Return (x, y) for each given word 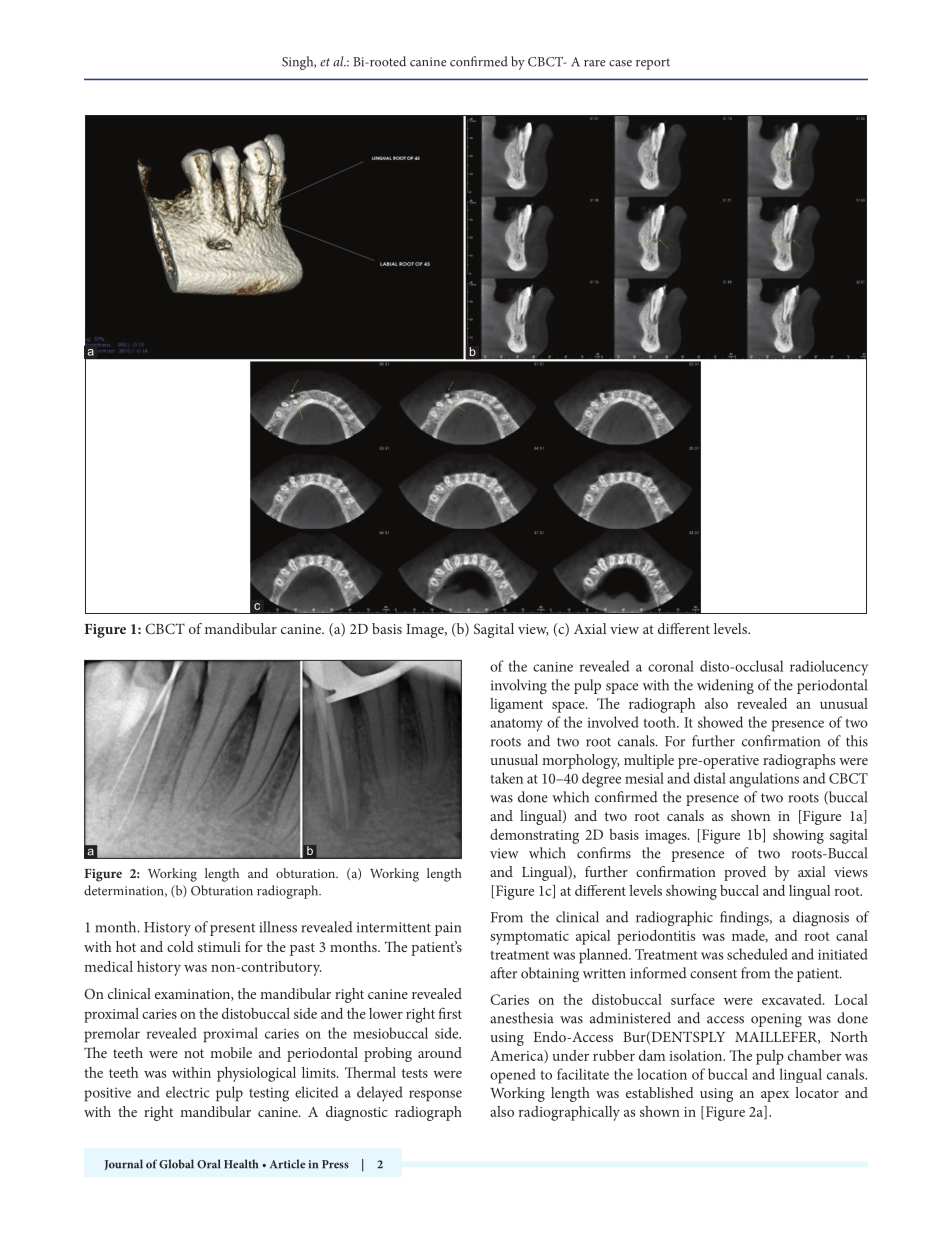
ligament (516, 705)
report (653, 64)
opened (513, 1076)
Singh (299, 63)
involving (519, 686)
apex (775, 1096)
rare (594, 63)
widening (725, 686)
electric (188, 1092)
